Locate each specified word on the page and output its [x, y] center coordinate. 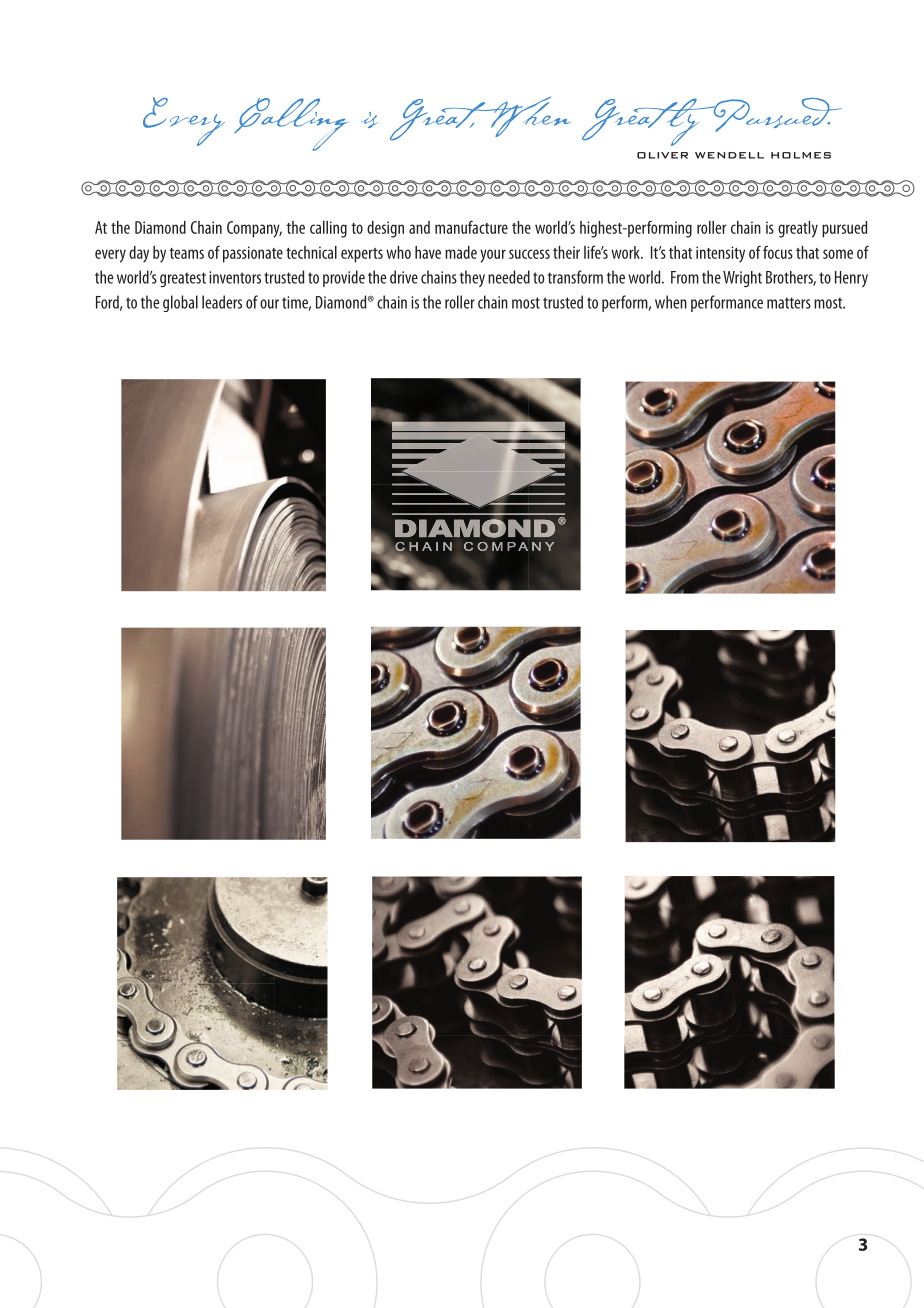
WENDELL [729, 155]
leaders [222, 302]
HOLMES [801, 155]
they [472, 278]
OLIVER [662, 155]
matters [789, 303]
